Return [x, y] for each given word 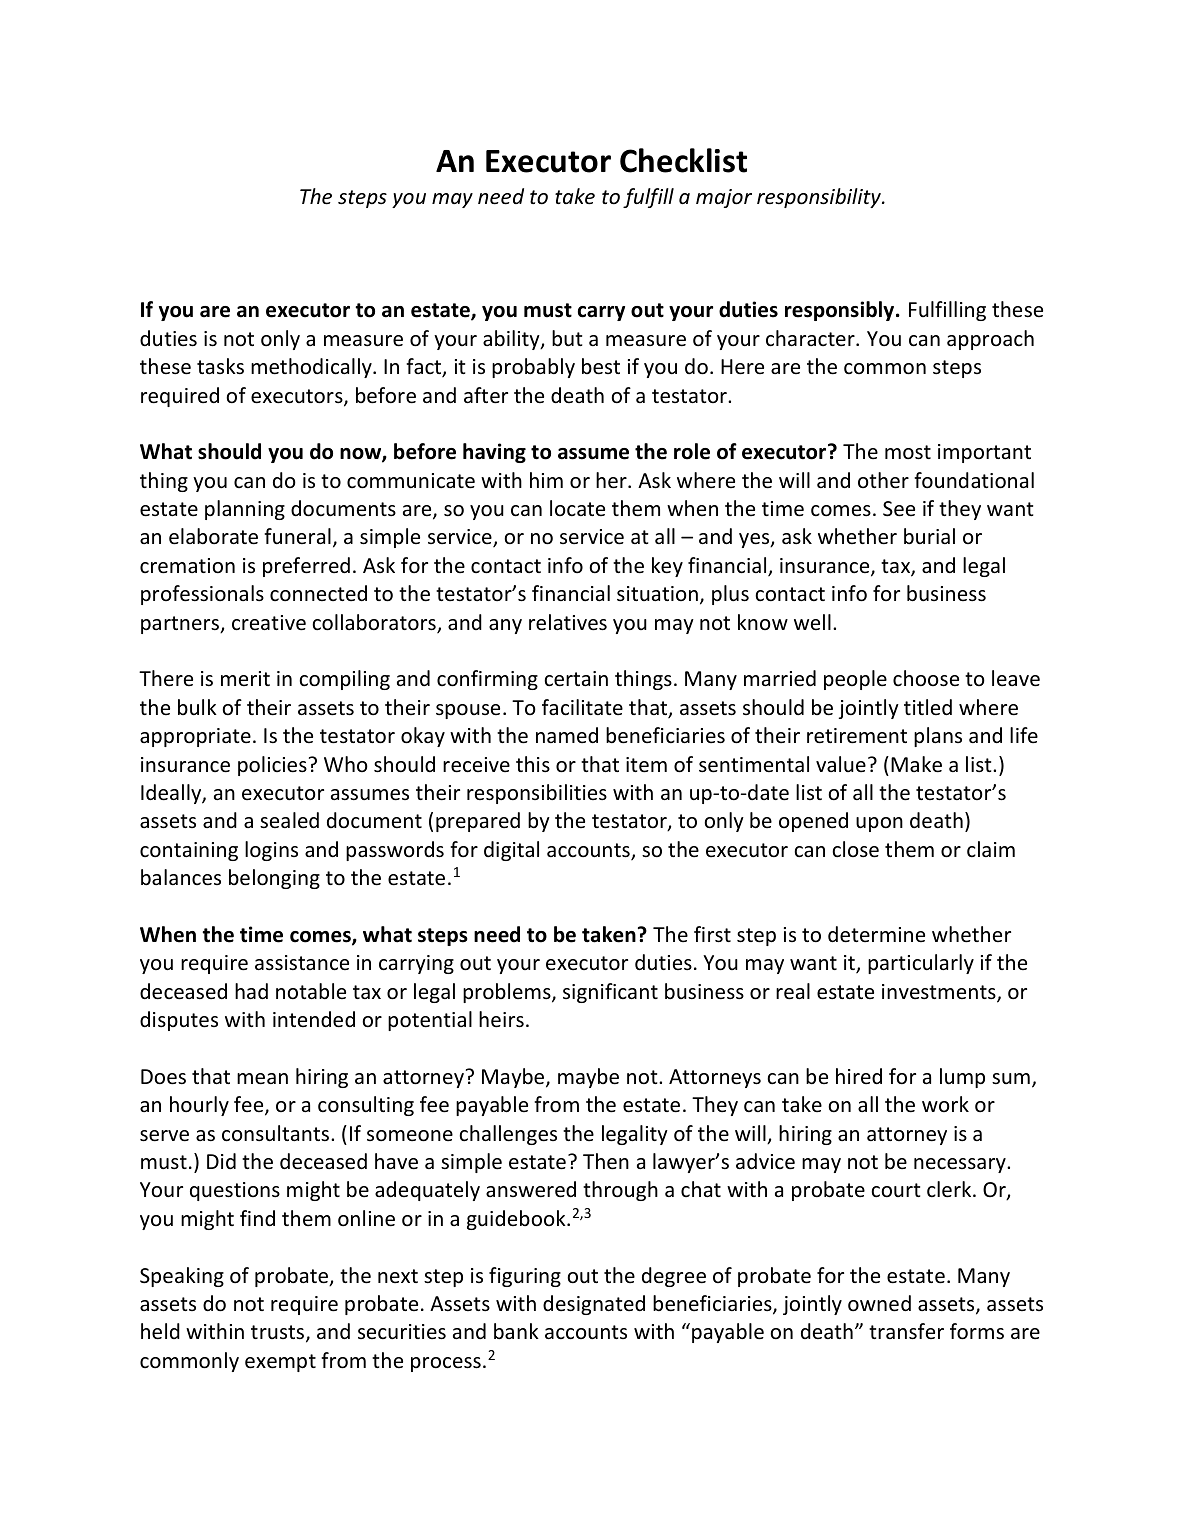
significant [610, 993]
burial [929, 536]
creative [269, 623]
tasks [220, 366]
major [724, 198]
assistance [302, 963]
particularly [921, 964]
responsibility [820, 198]
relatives [568, 622]
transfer [906, 1331]
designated [594, 1305]
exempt [280, 1363]
